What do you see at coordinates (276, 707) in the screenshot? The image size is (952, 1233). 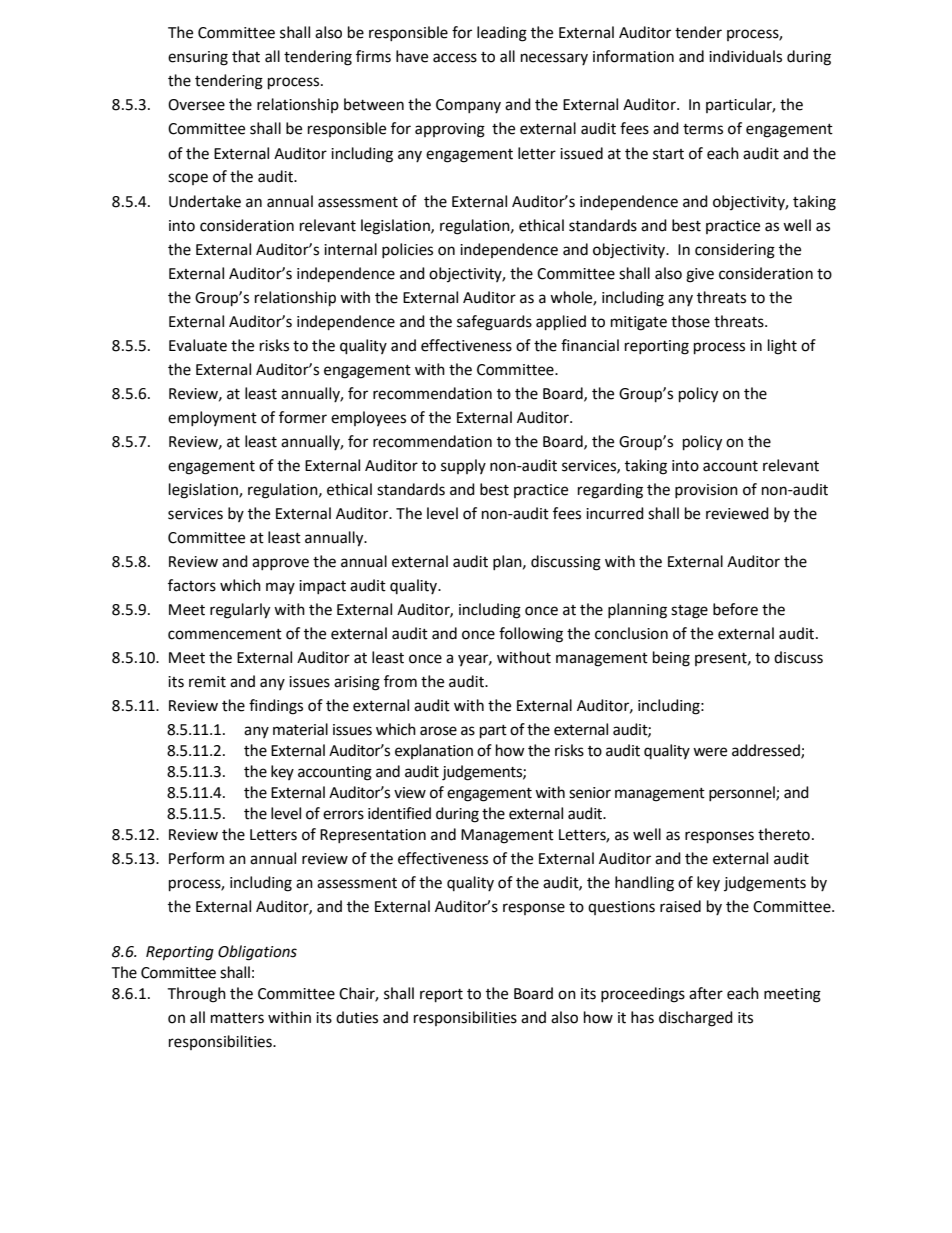 I see `findings` at bounding box center [276, 707].
